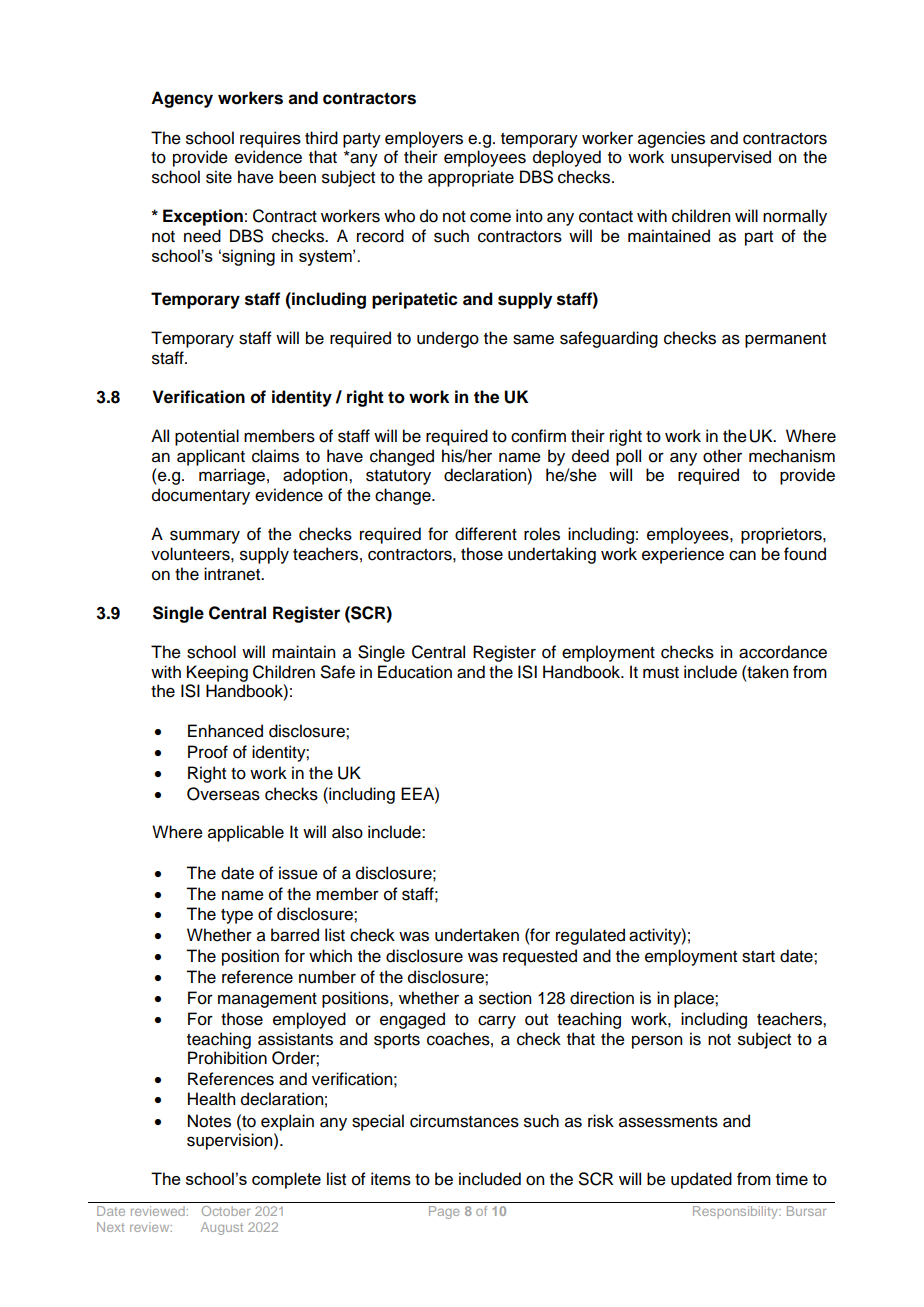 Image resolution: width=924 pixels, height=1307 pixels. Describe the element at coordinates (246, 833) in the screenshot. I see `applicable` at that location.
